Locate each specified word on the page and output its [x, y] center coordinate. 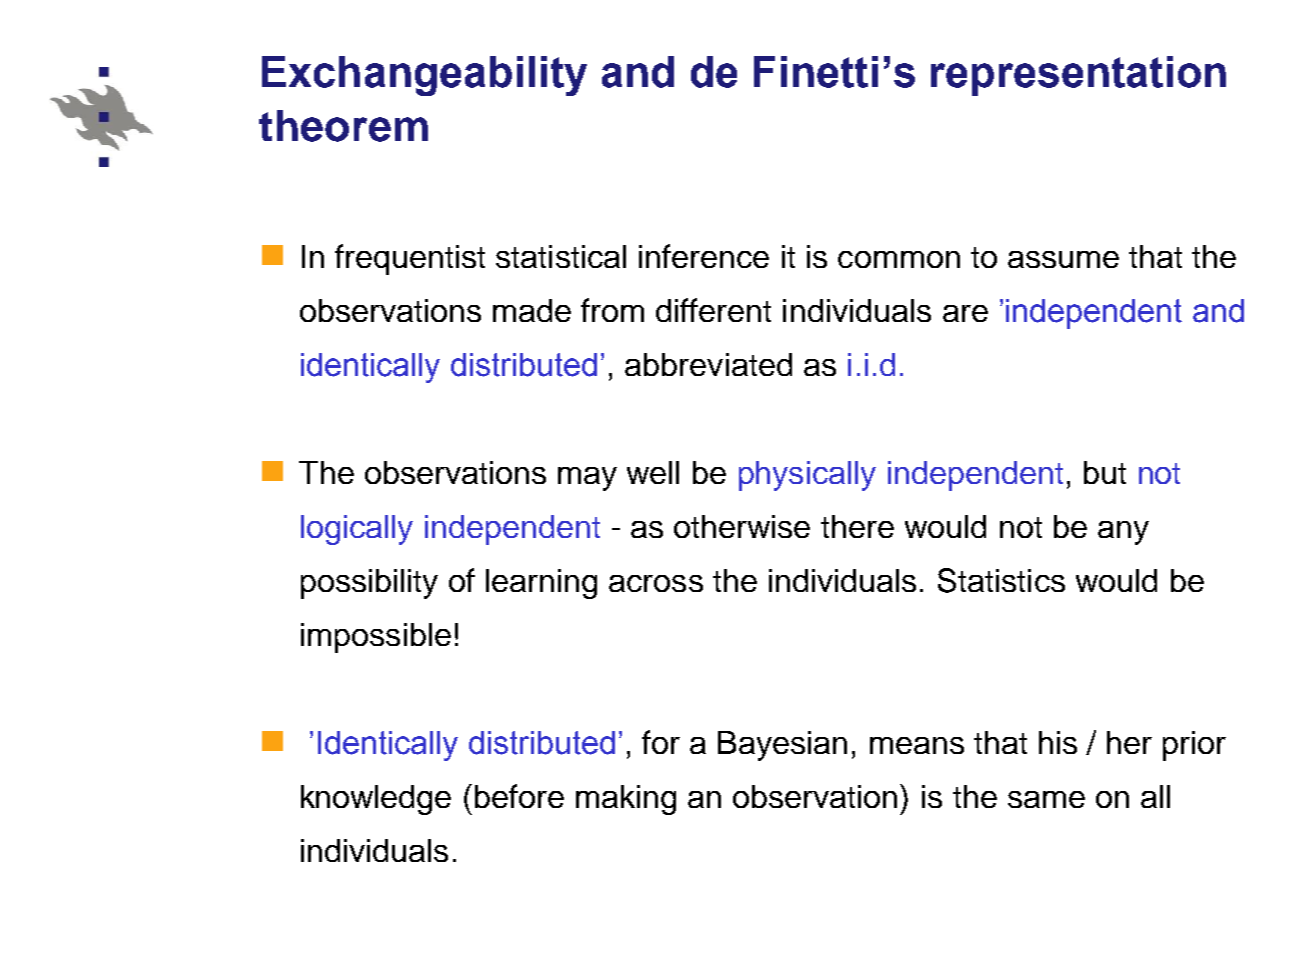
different [713, 310]
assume [1063, 259]
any [1123, 533]
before [519, 796]
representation [1078, 76]
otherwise [742, 526]
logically [357, 530]
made [532, 310]
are [965, 313]
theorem [343, 126]
